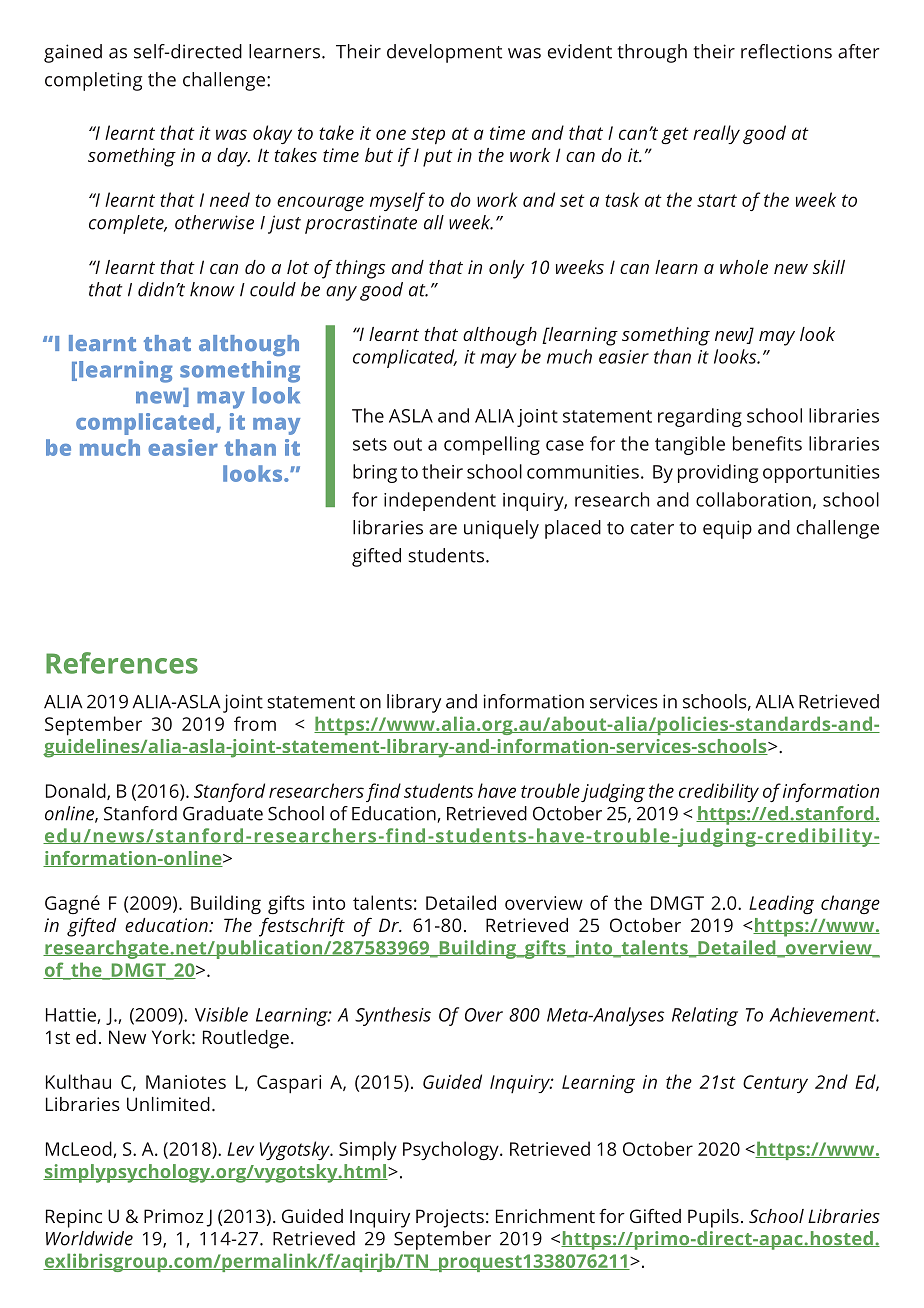  What do you see at coordinates (700, 417) in the document?
I see `regarding` at bounding box center [700, 417].
